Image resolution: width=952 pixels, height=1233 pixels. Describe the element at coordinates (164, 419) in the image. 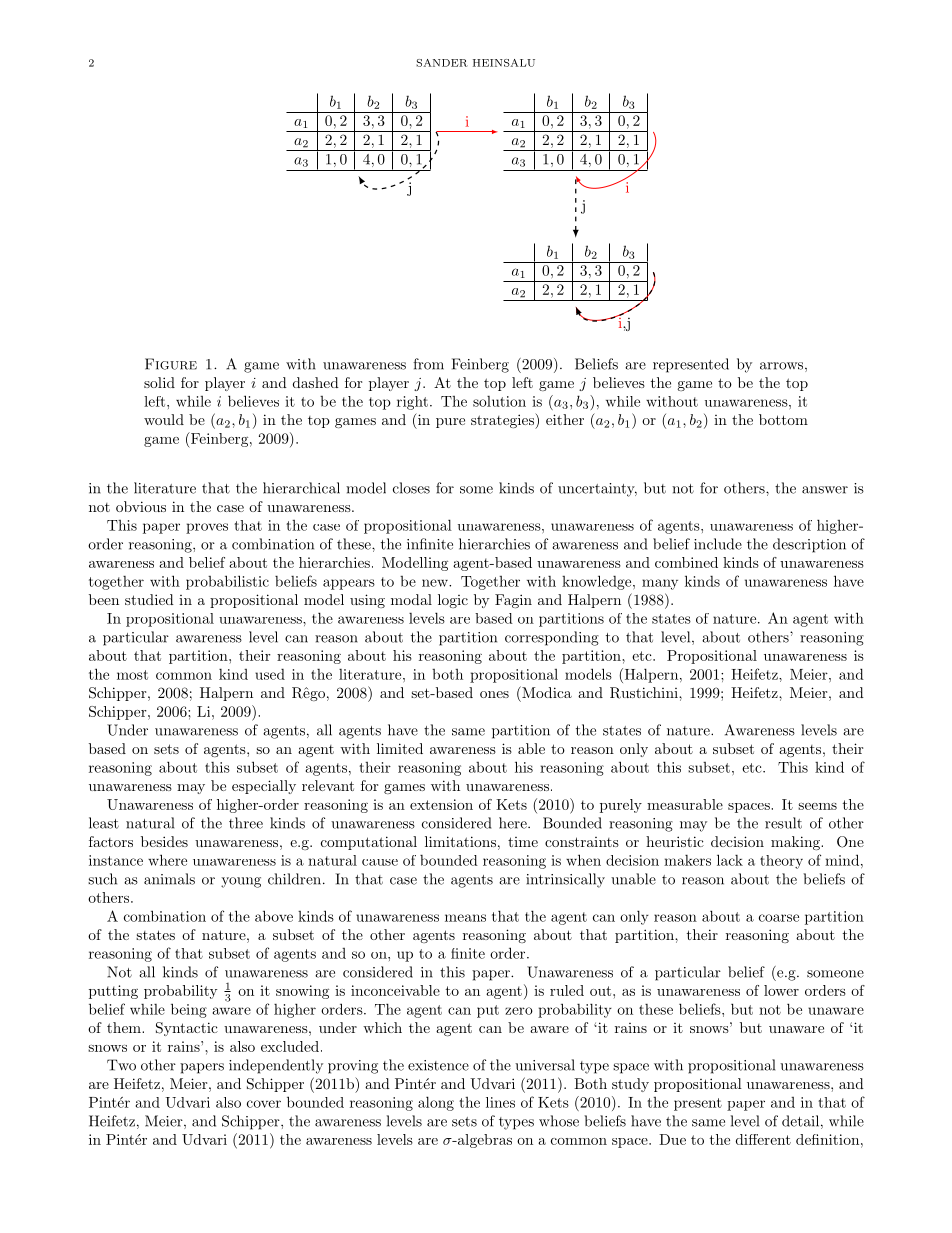

I see `would` at that location.
